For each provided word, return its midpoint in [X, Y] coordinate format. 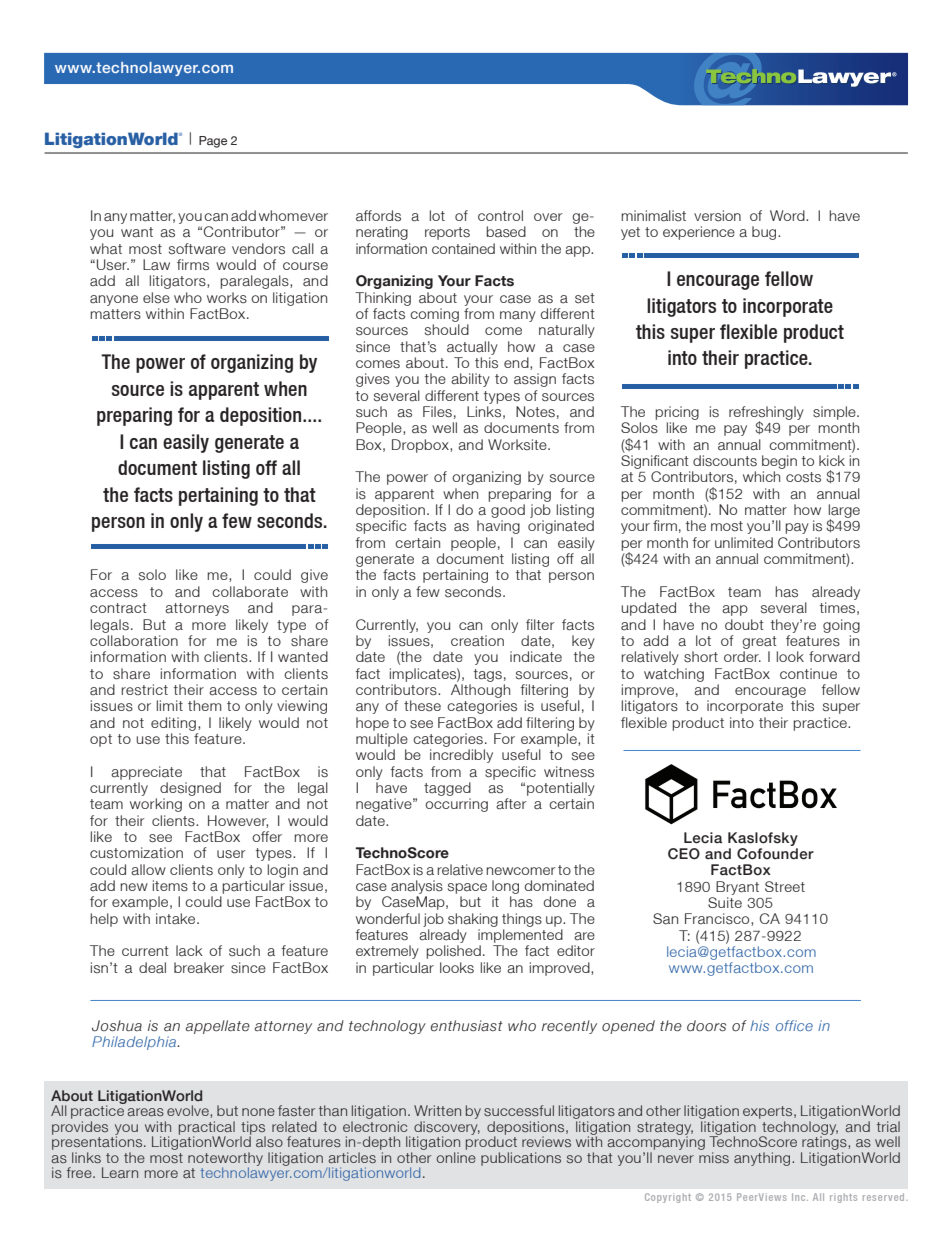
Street [785, 886]
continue [808, 673]
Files [437, 412]
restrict [144, 690]
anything [763, 1159]
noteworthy [225, 1160]
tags [488, 675]
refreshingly [766, 414]
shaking [473, 920]
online [456, 1157]
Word [788, 215]
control [500, 215]
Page [213, 142]
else [156, 298]
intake [177, 918]
